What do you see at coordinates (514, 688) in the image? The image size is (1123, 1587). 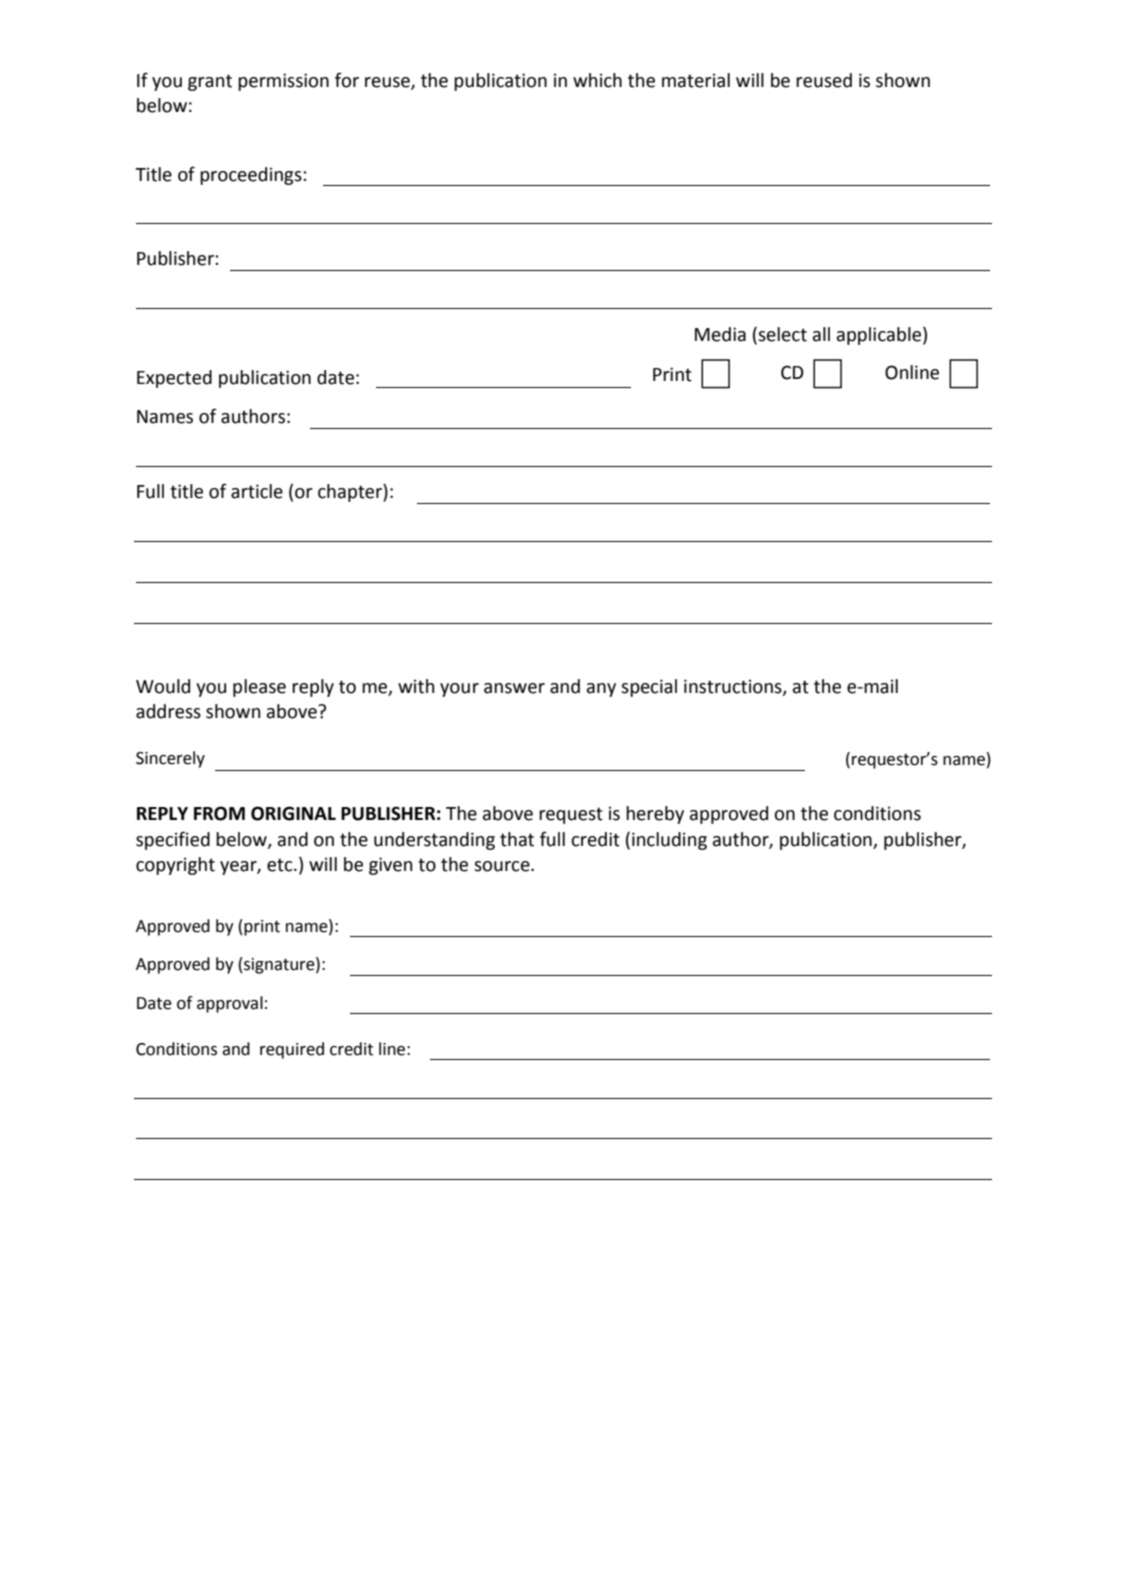 I see `answer` at bounding box center [514, 688].
